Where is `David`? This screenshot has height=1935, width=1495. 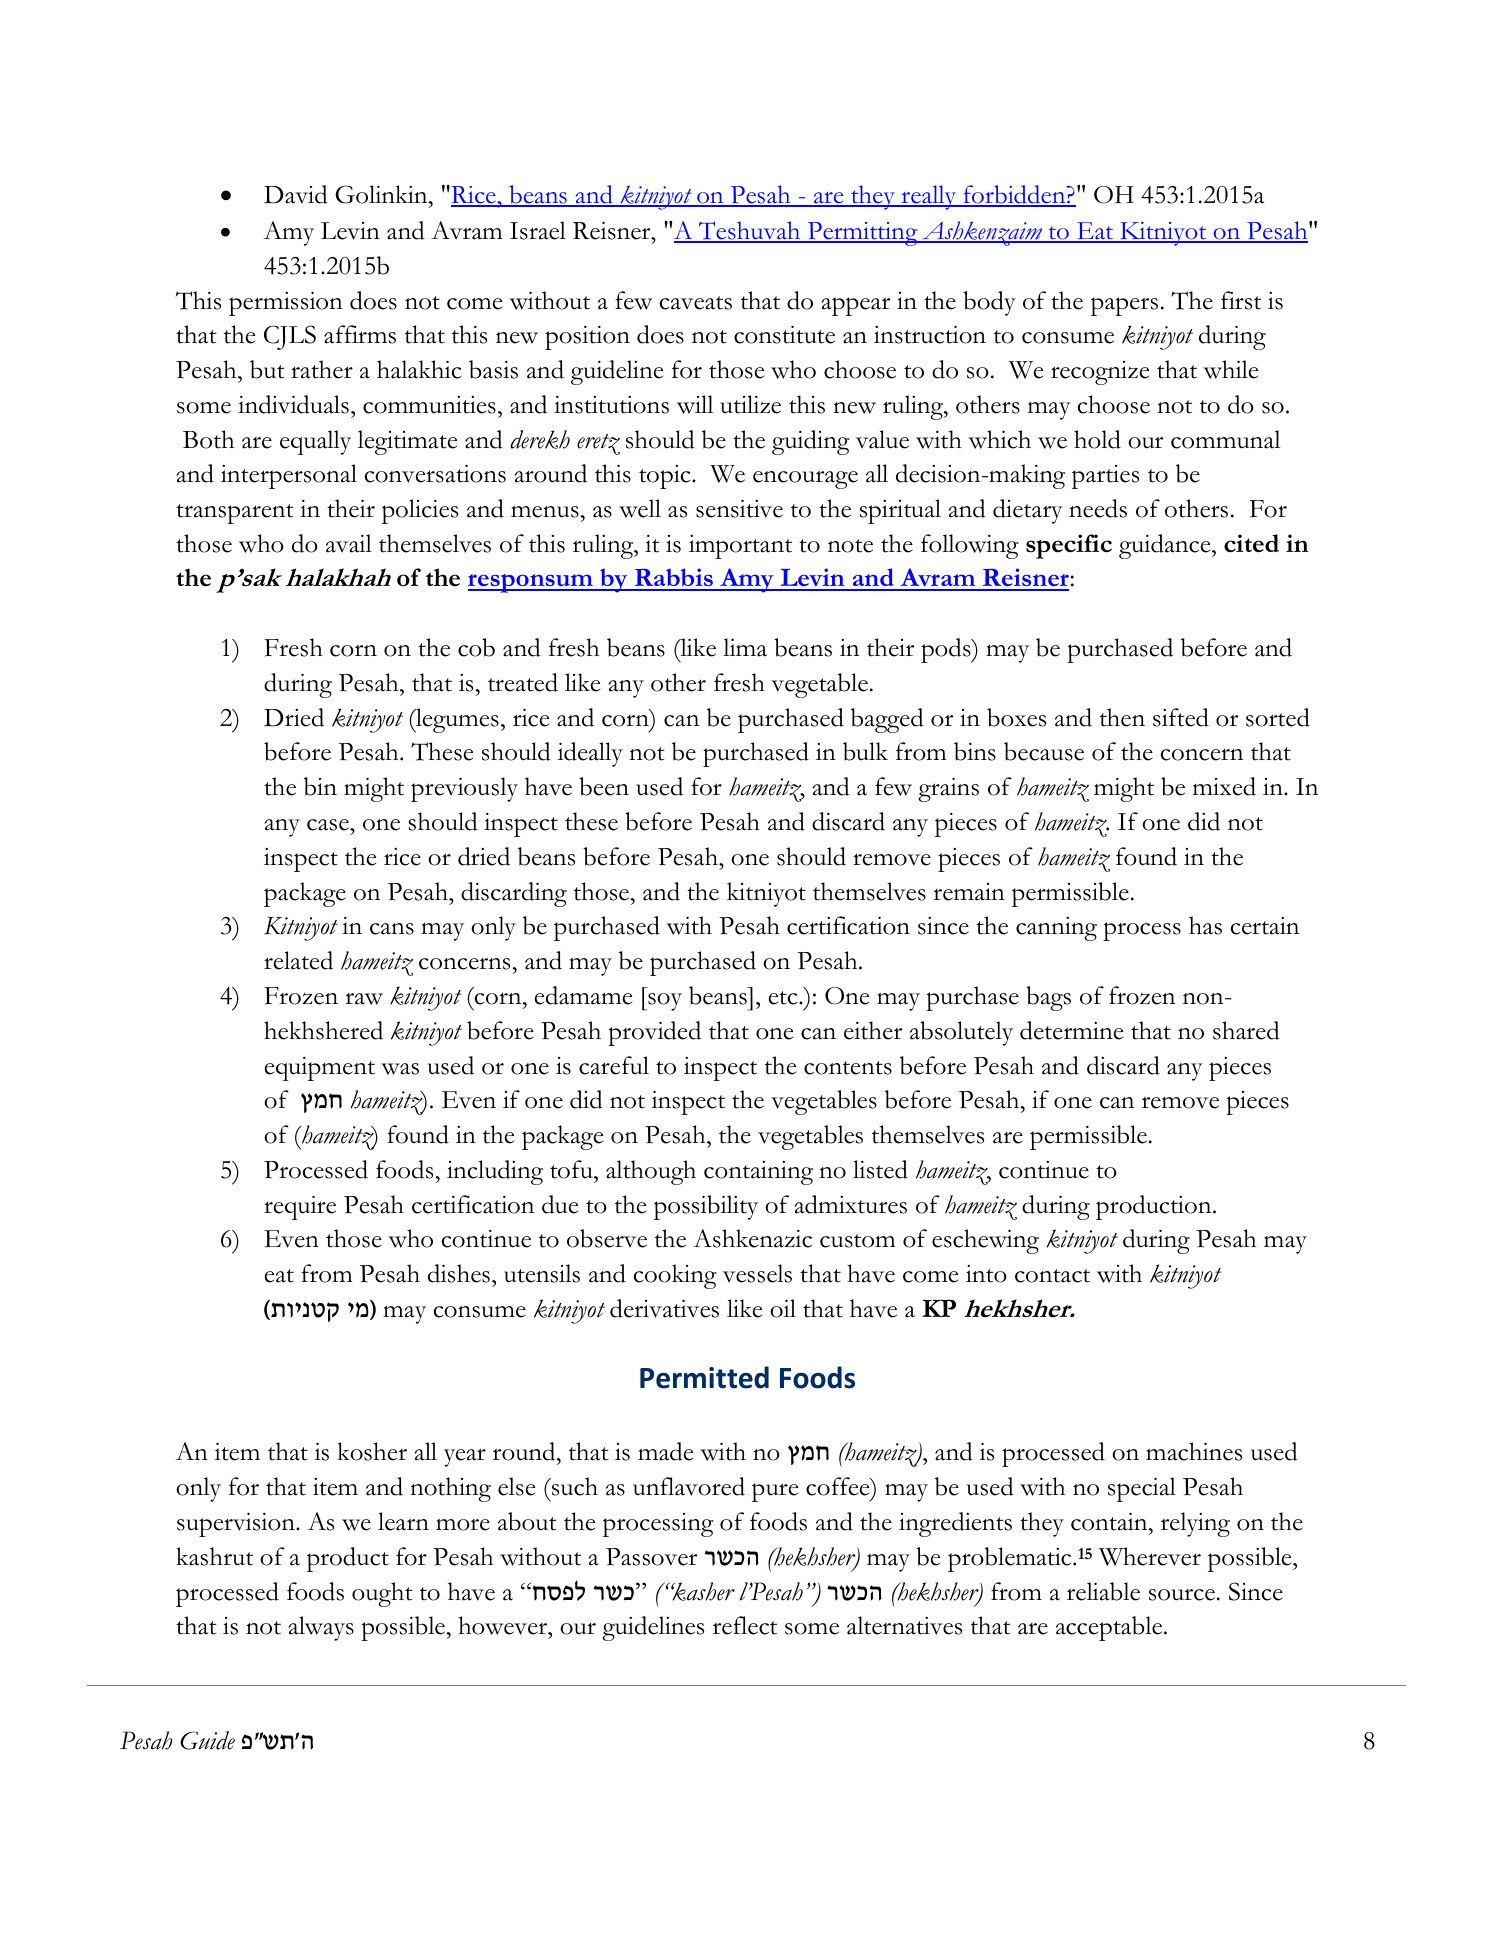
David is located at coordinates (296, 194).
